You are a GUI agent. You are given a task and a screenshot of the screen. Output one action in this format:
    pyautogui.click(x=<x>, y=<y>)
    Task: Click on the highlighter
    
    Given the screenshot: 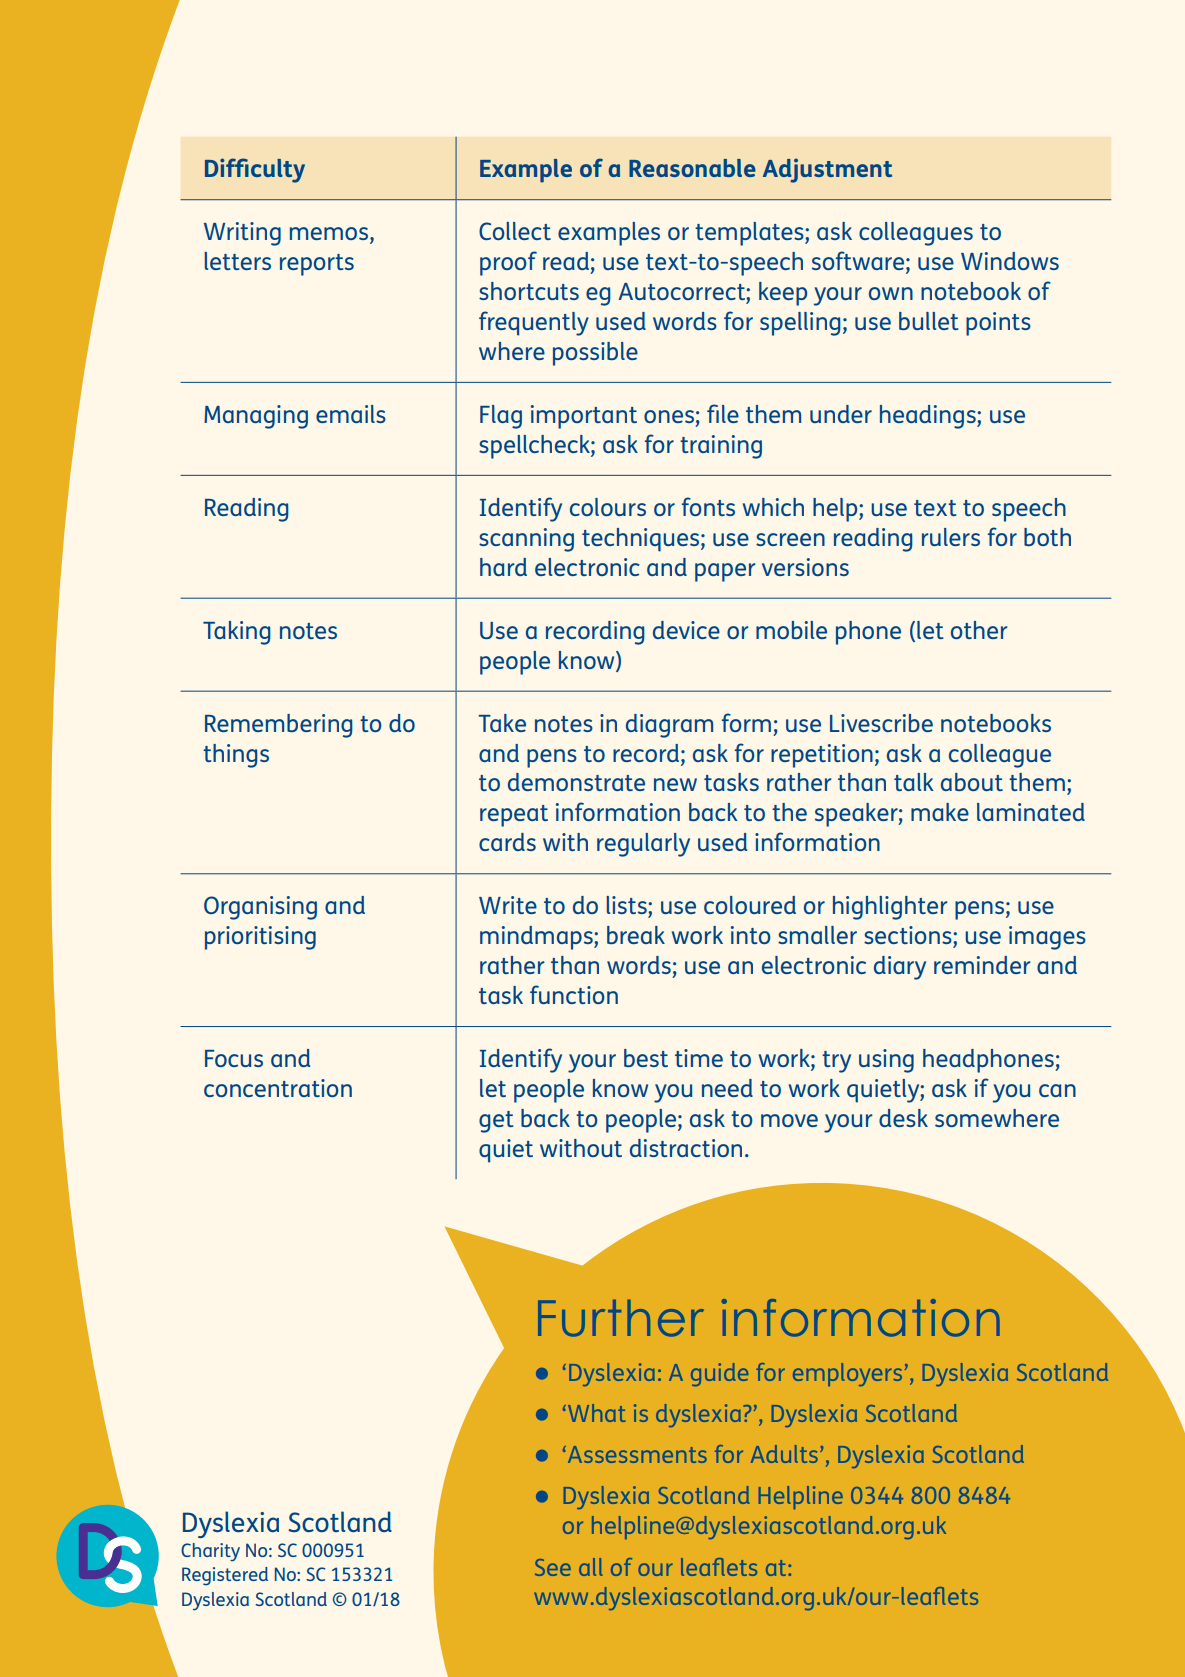 What is the action you would take?
    pyautogui.click(x=890, y=908)
